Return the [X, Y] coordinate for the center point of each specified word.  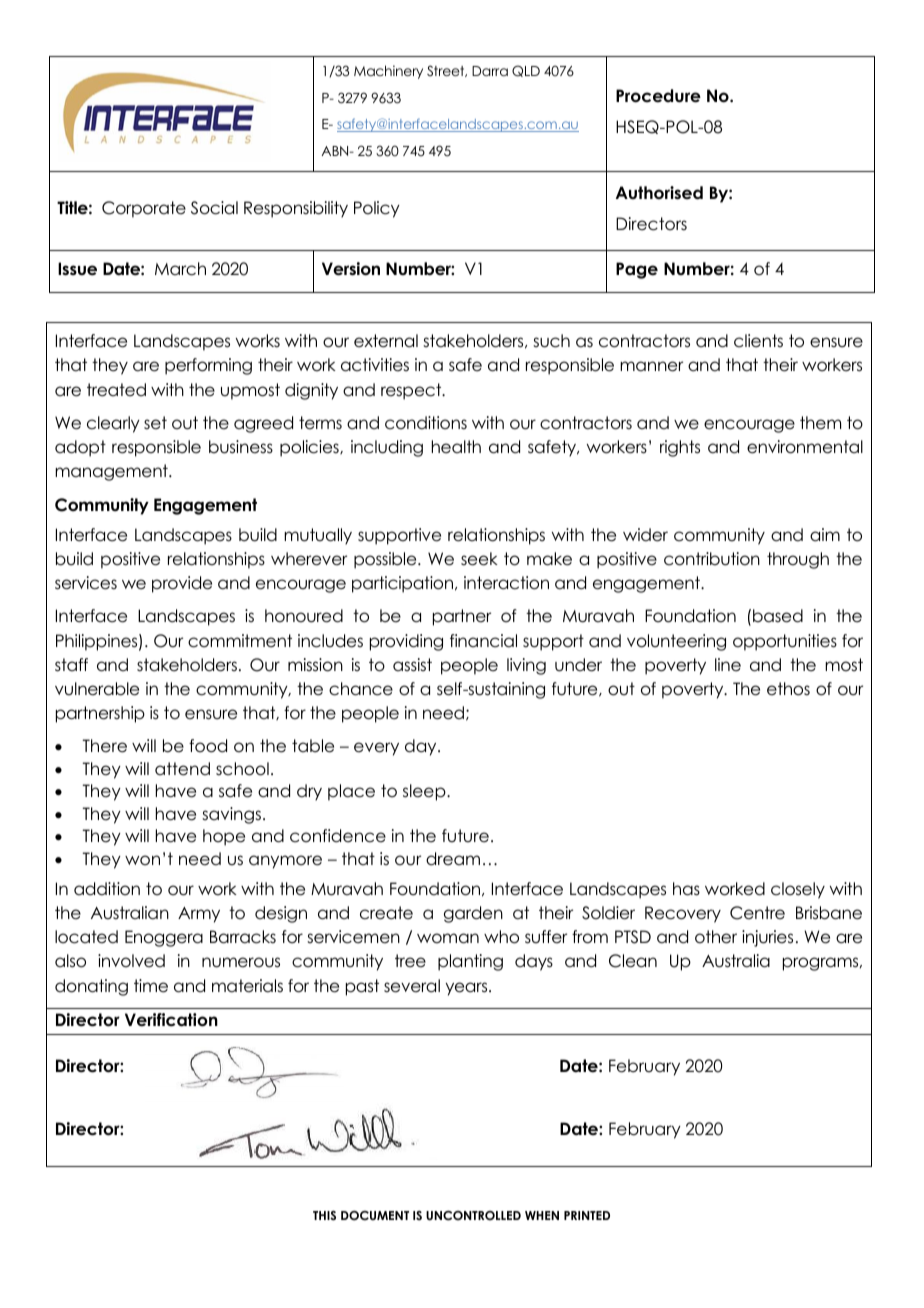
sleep [425, 792]
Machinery [388, 72]
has [686, 889]
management [112, 472]
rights [680, 448]
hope [224, 837]
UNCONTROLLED [473, 1216]
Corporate [144, 209]
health [456, 447]
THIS [324, 1216]
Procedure [658, 96]
